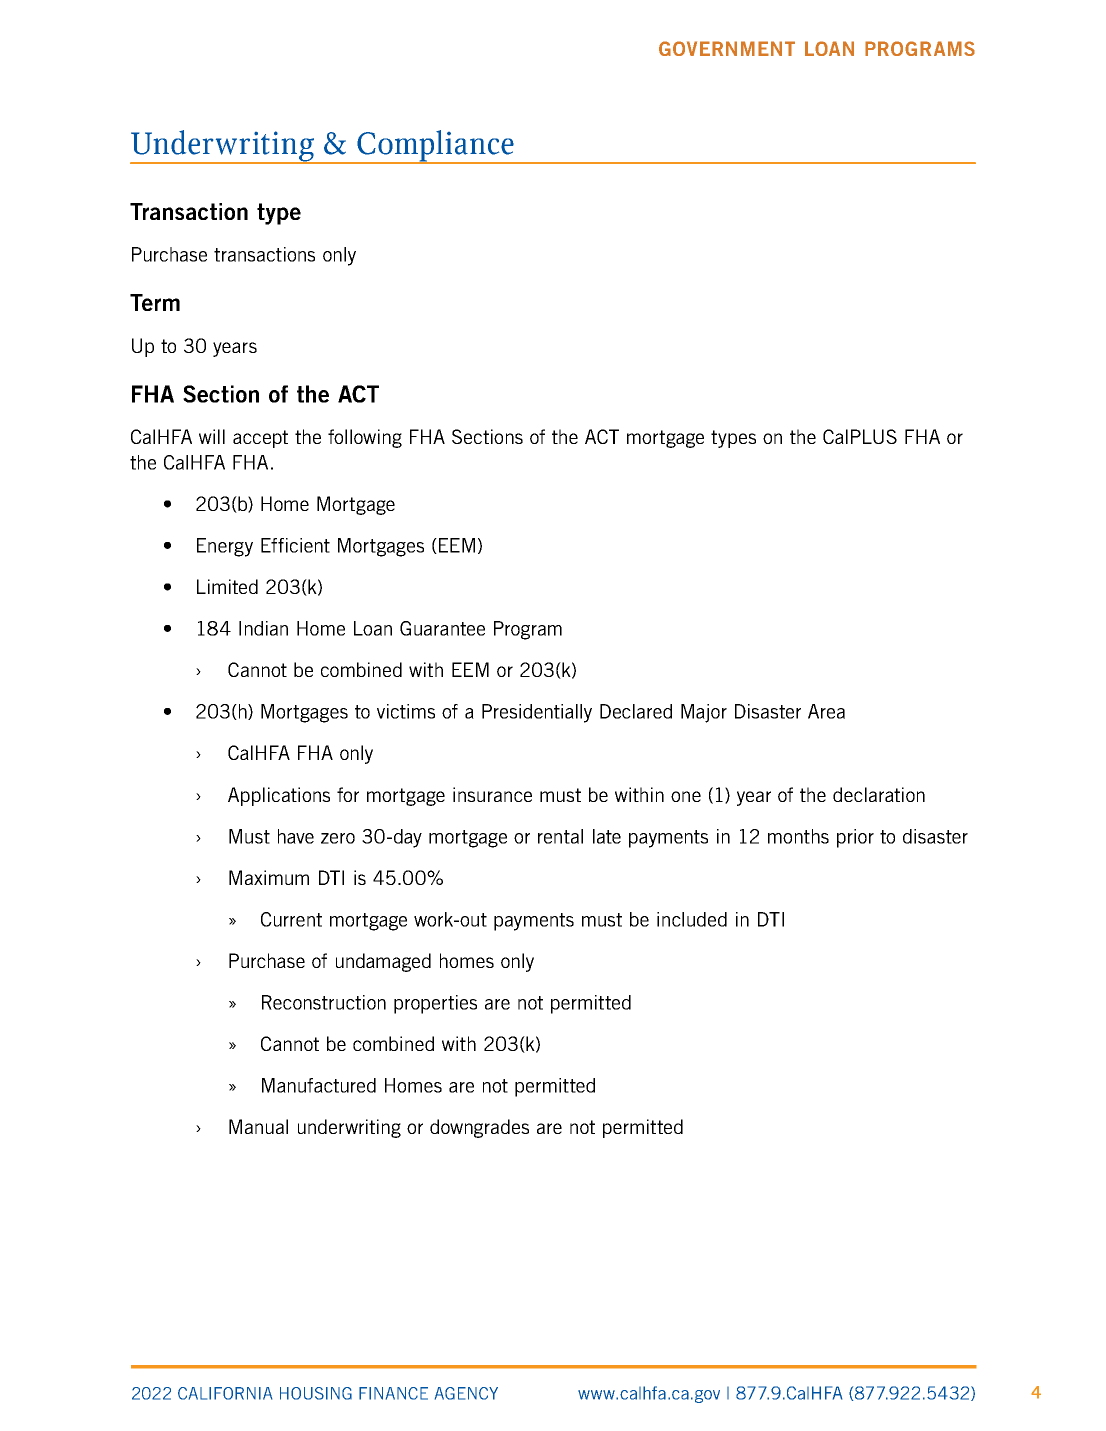 This document has height=1431, width=1106. I want to click on CALIFORNIA, so click(225, 1393).
